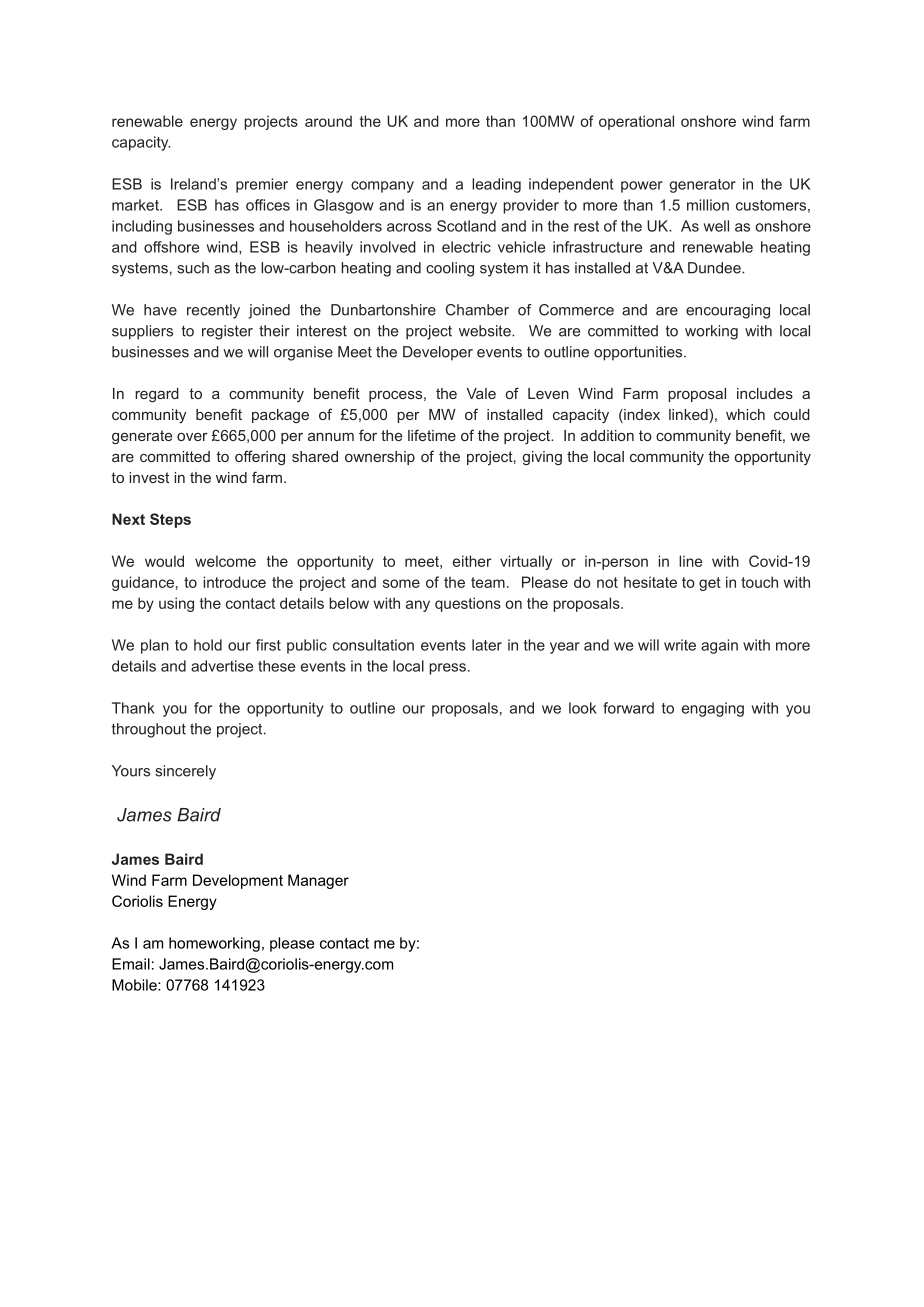 The image size is (924, 1307). Describe the element at coordinates (318, 881) in the screenshot. I see `Manager` at that location.
